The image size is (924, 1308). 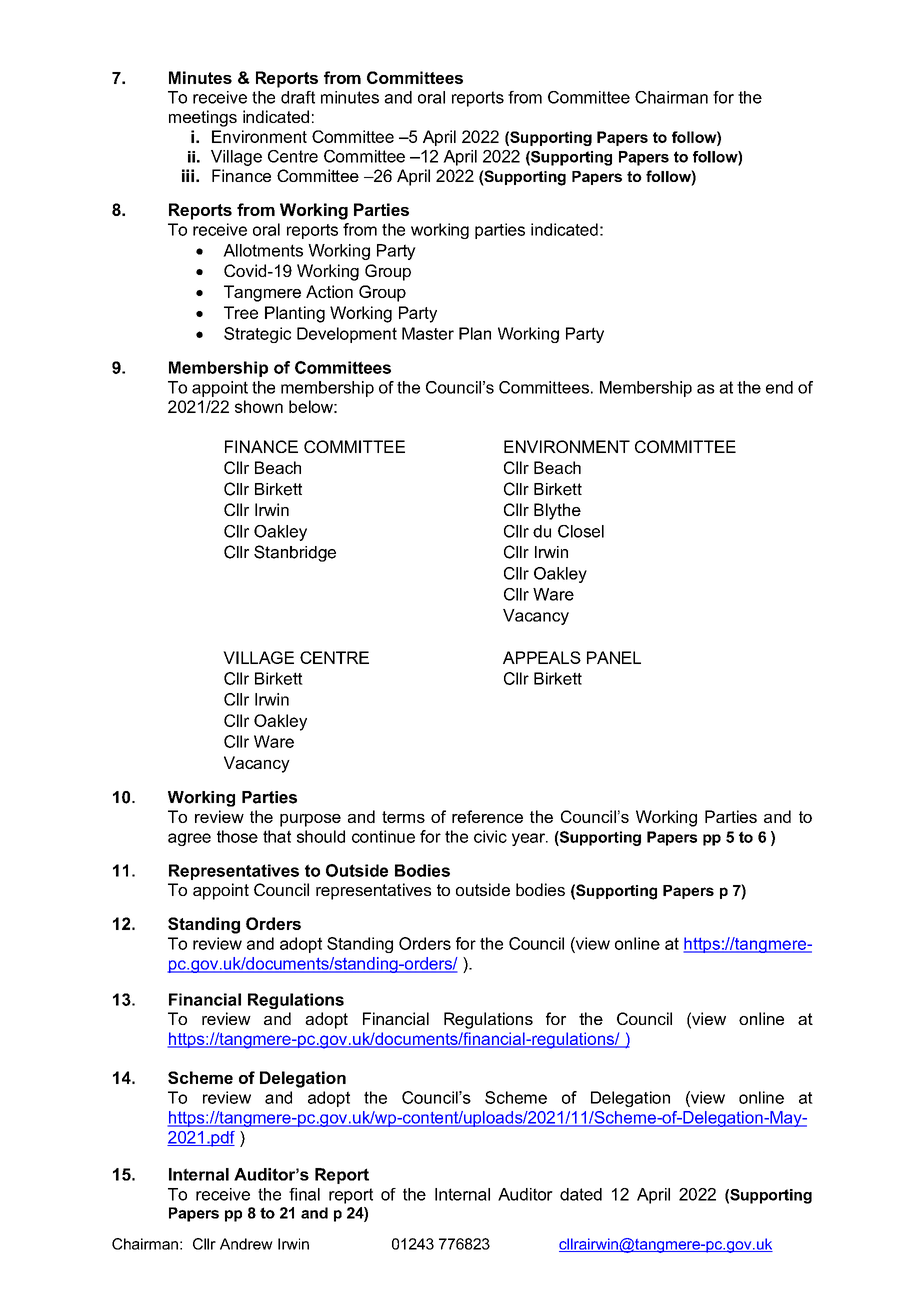 I want to click on APPEALS, so click(x=542, y=657).
